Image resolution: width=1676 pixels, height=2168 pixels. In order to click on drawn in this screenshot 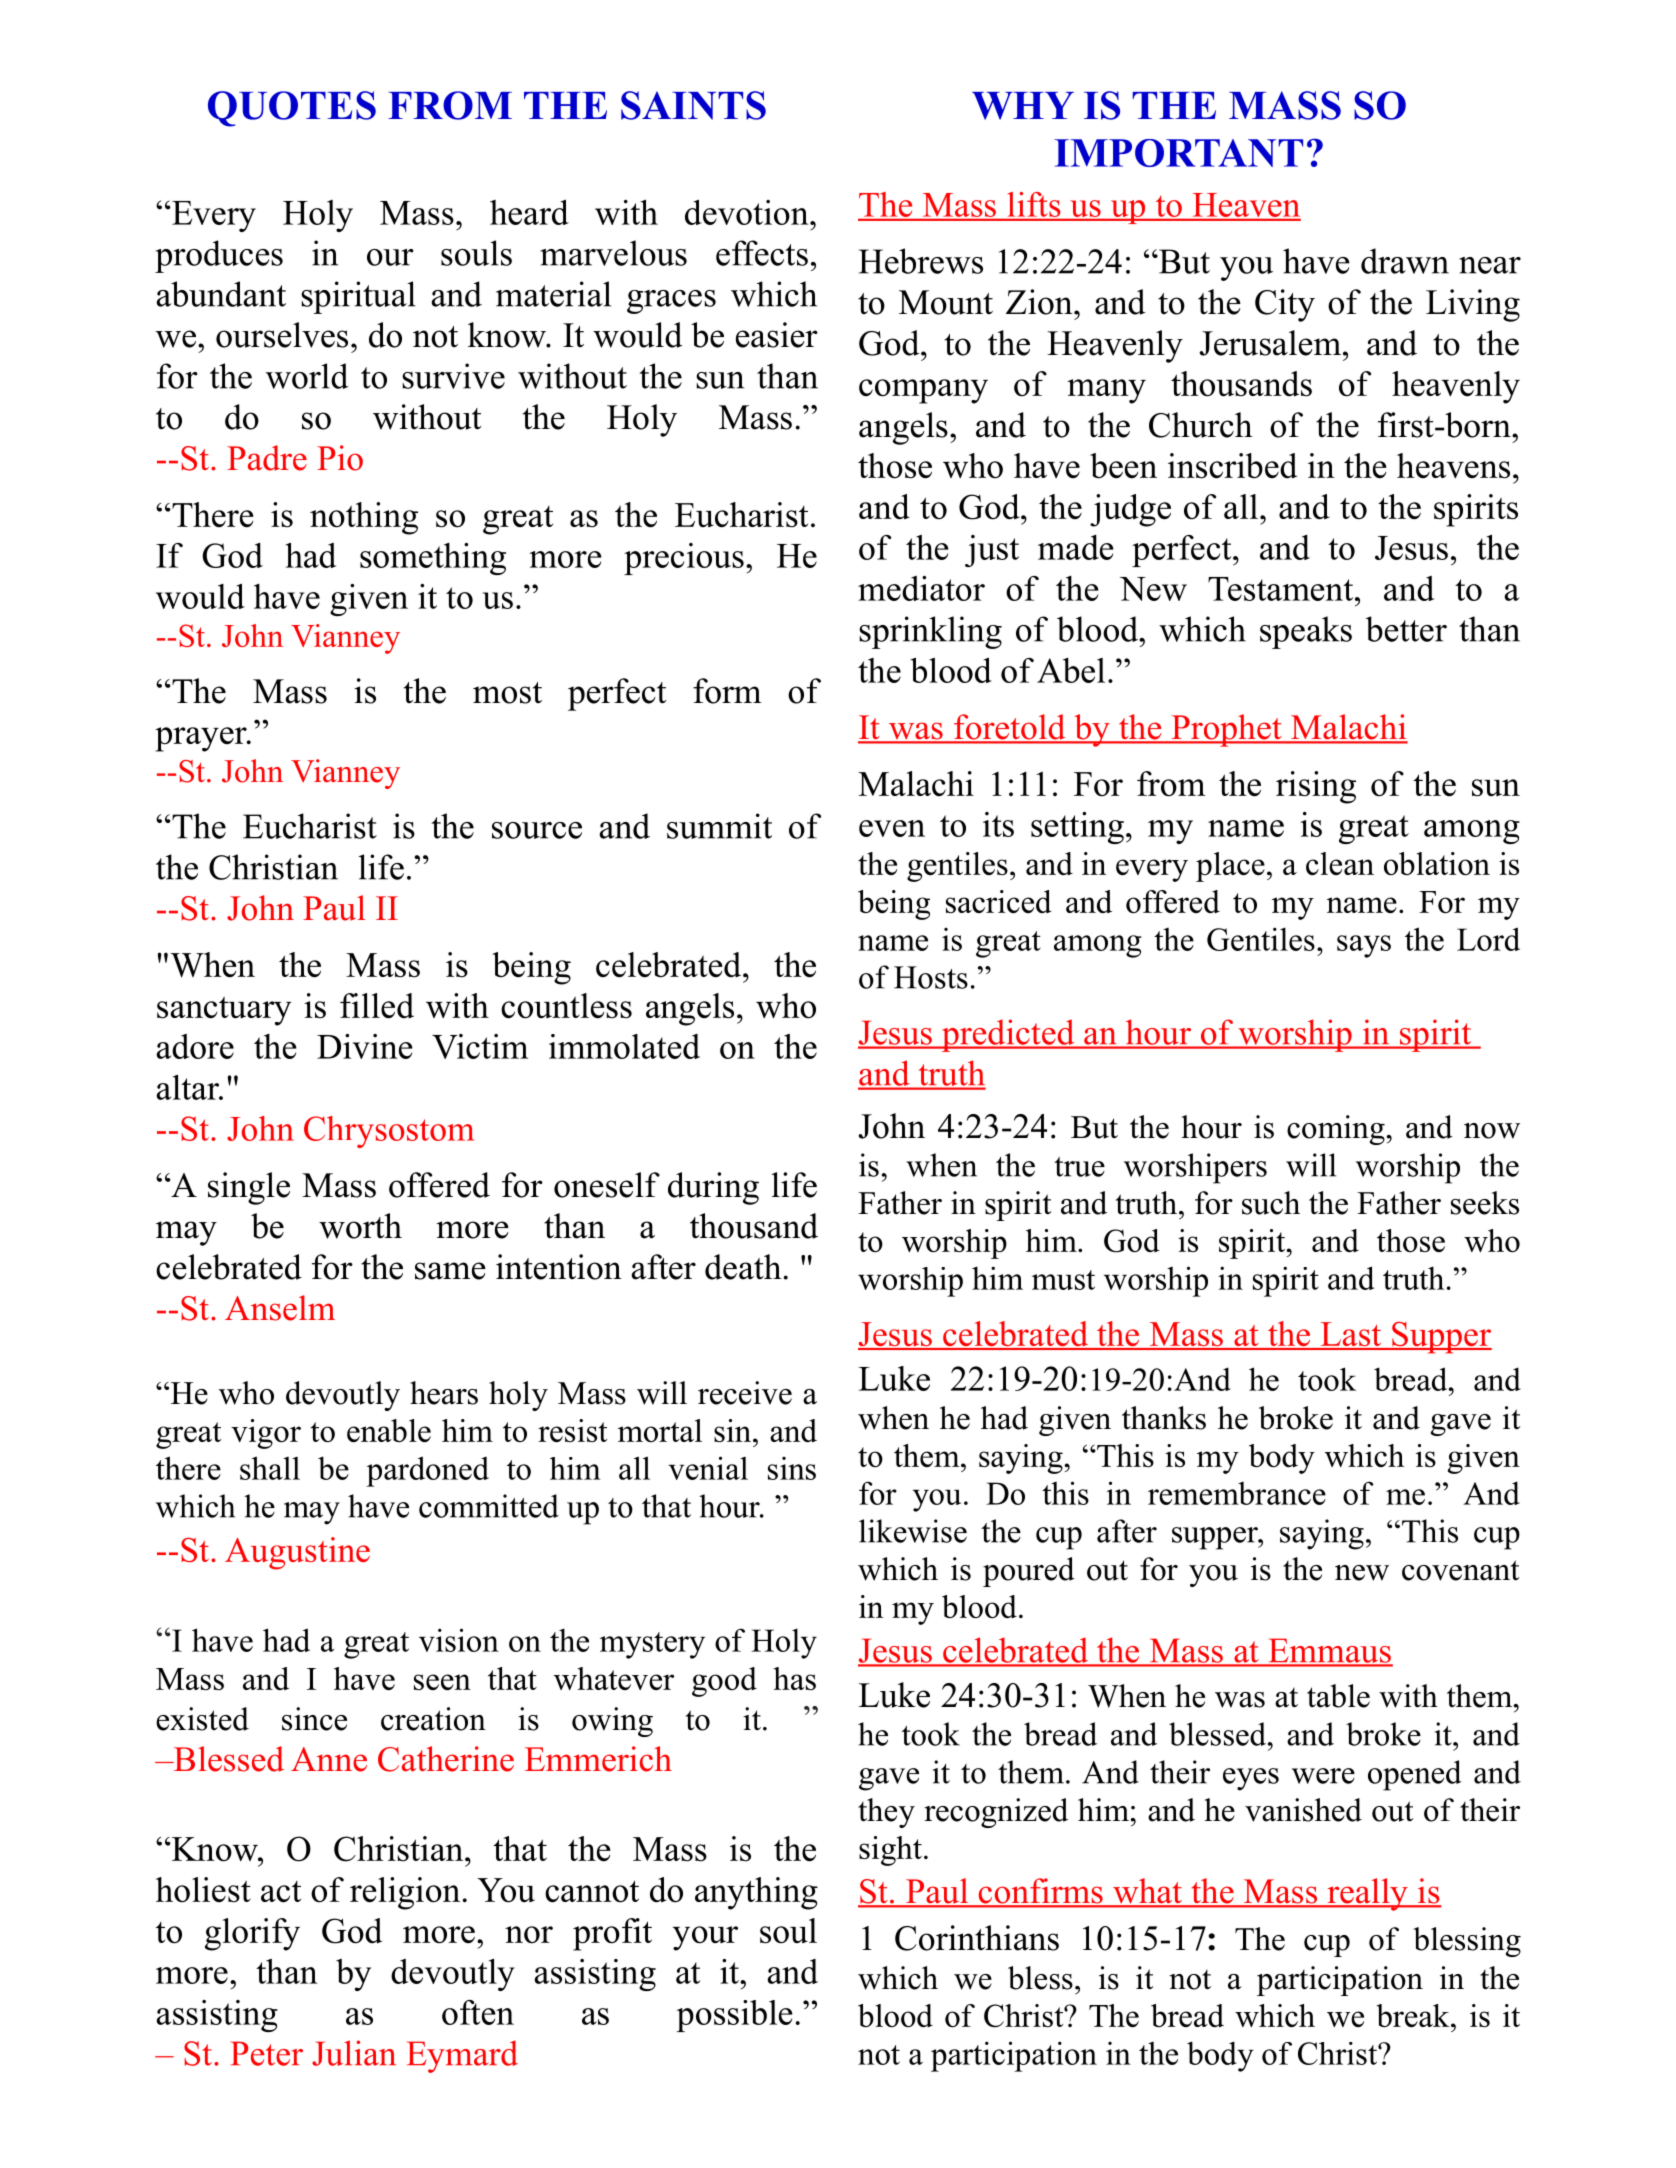, I will do `click(1405, 261)`.
